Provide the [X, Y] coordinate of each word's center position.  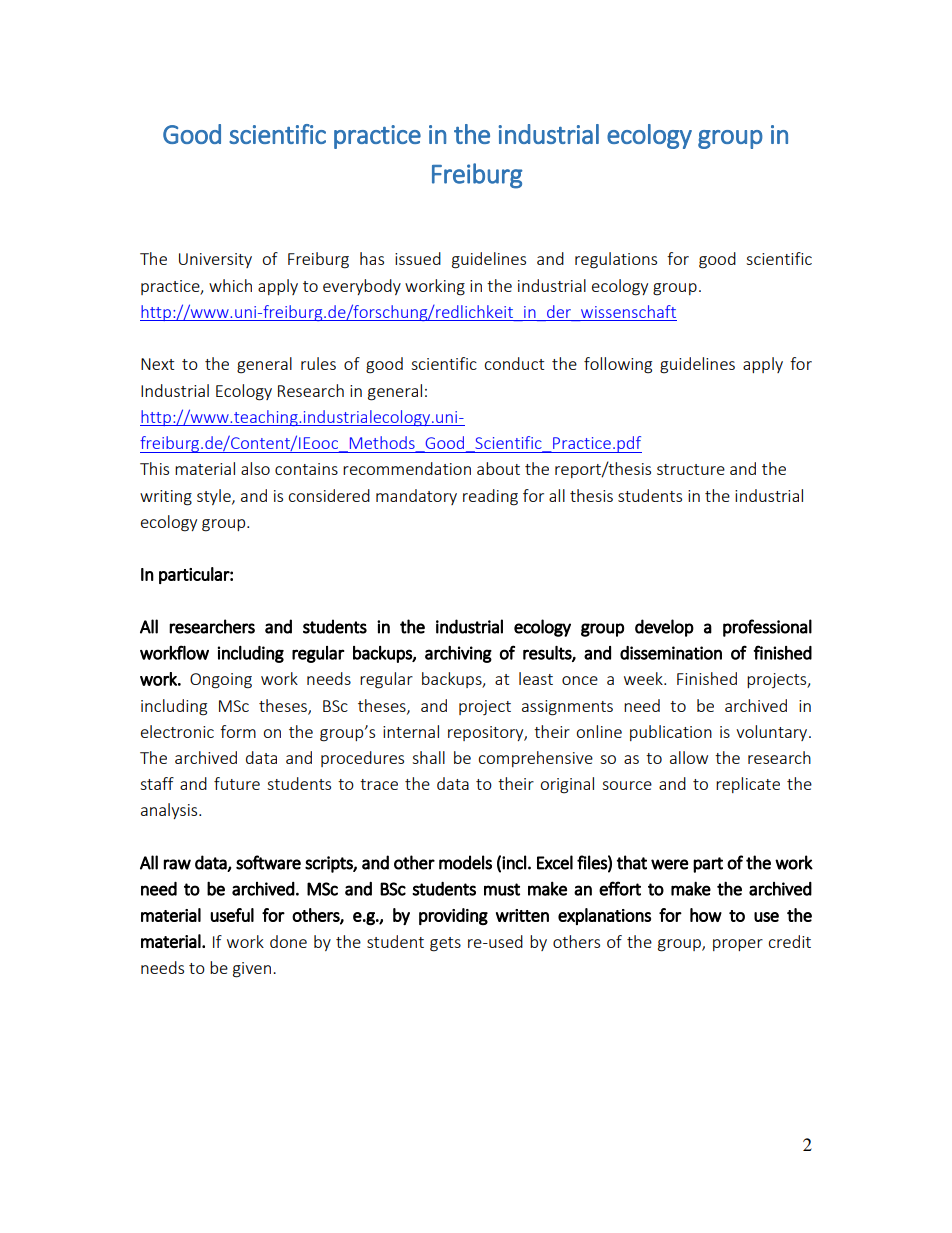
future [237, 783]
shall [428, 757]
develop [664, 628]
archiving [458, 654]
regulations [616, 260]
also [255, 468]
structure [691, 469]
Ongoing [221, 681]
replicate [748, 785]
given [252, 970]
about [498, 468]
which [230, 285]
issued [418, 258]
